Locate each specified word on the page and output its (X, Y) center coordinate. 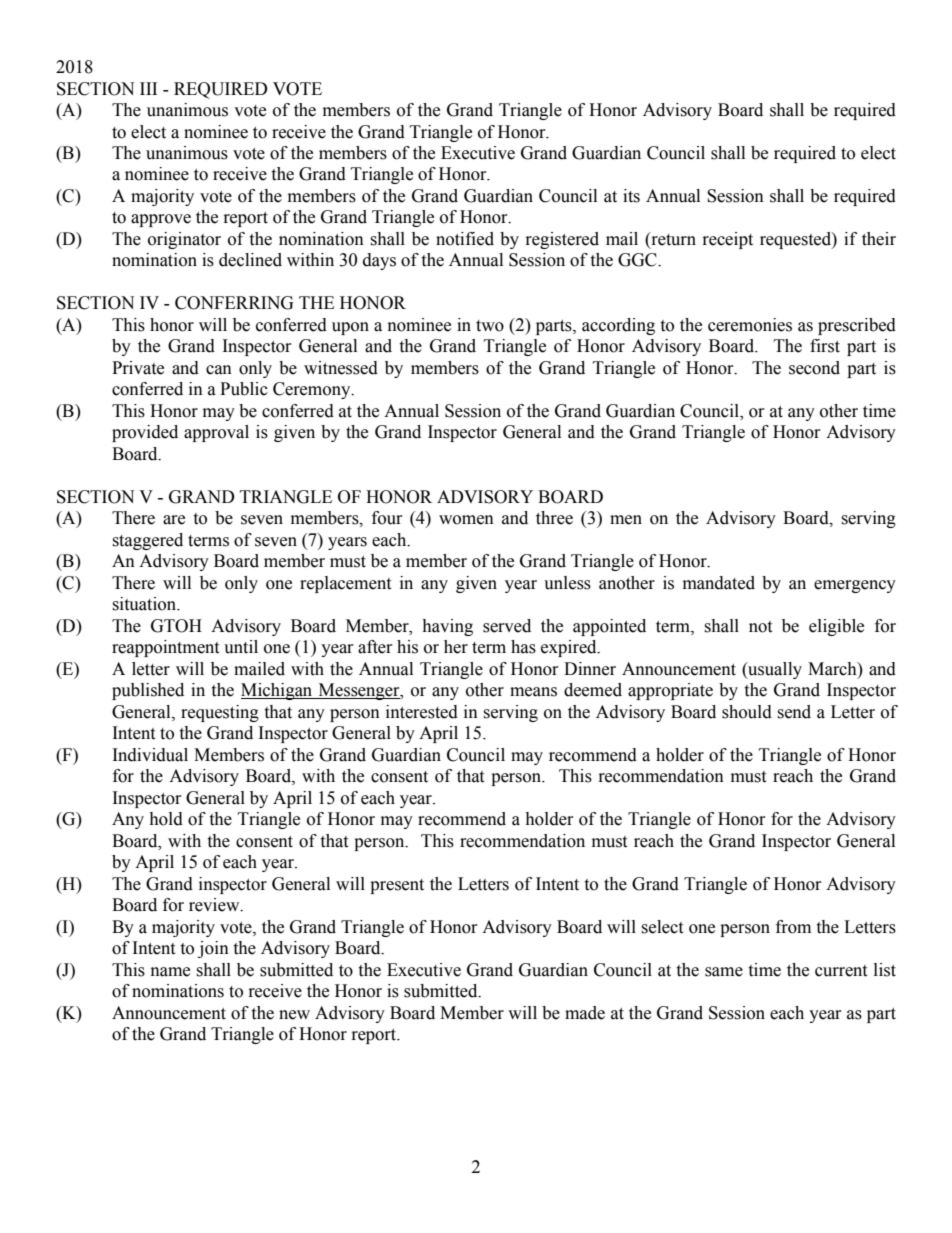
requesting (220, 713)
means (533, 692)
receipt (728, 240)
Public (244, 389)
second (814, 368)
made (585, 1013)
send (794, 712)
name (170, 972)
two (490, 326)
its (631, 196)
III (148, 88)
